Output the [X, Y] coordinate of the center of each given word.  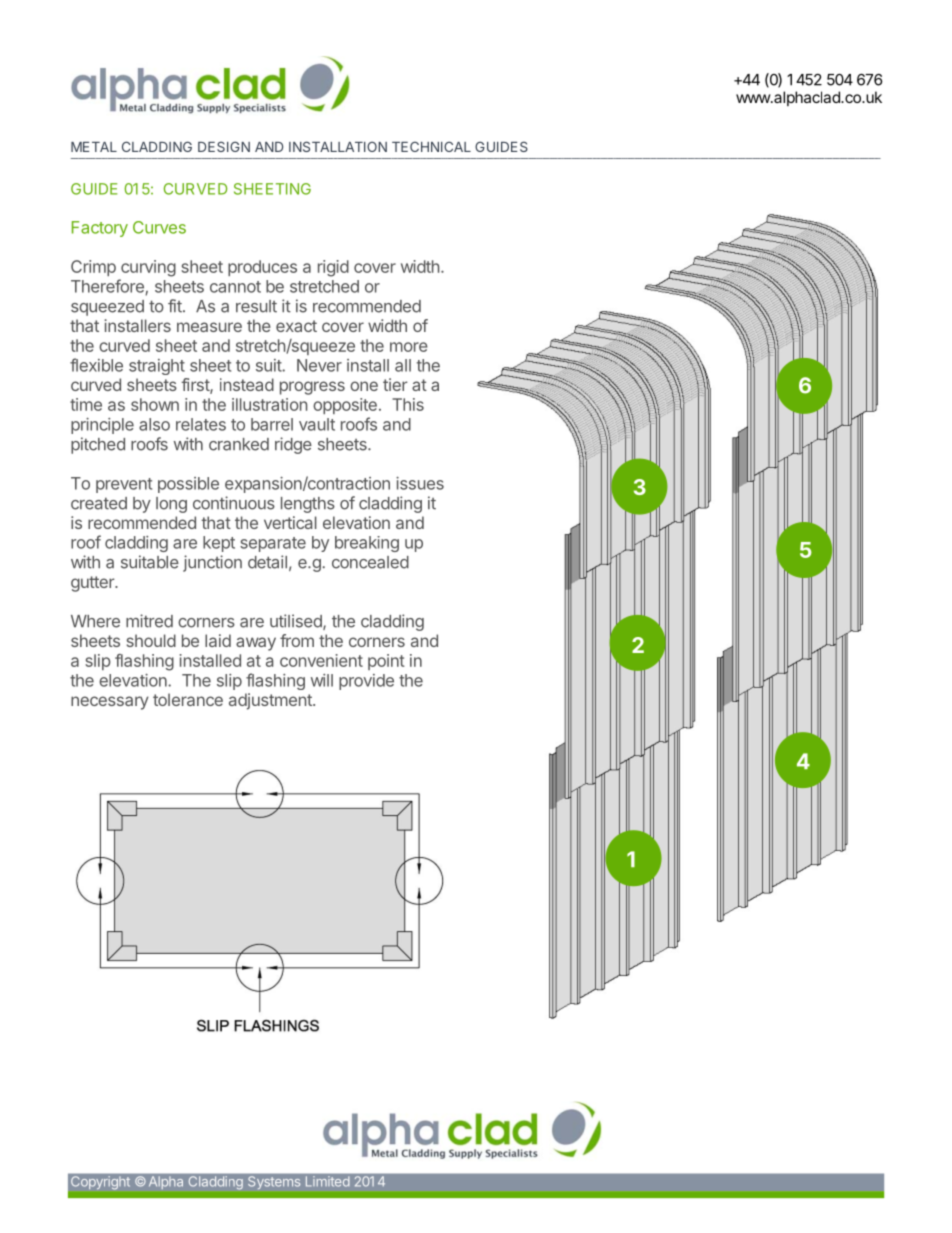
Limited [327, 1181]
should [151, 640]
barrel [272, 424]
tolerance [188, 699]
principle [102, 426]
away [256, 644]
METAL [94, 147]
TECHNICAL [431, 146]
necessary [110, 703]
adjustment [271, 701]
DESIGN [224, 146]
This [408, 404]
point [386, 662]
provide [366, 682]
